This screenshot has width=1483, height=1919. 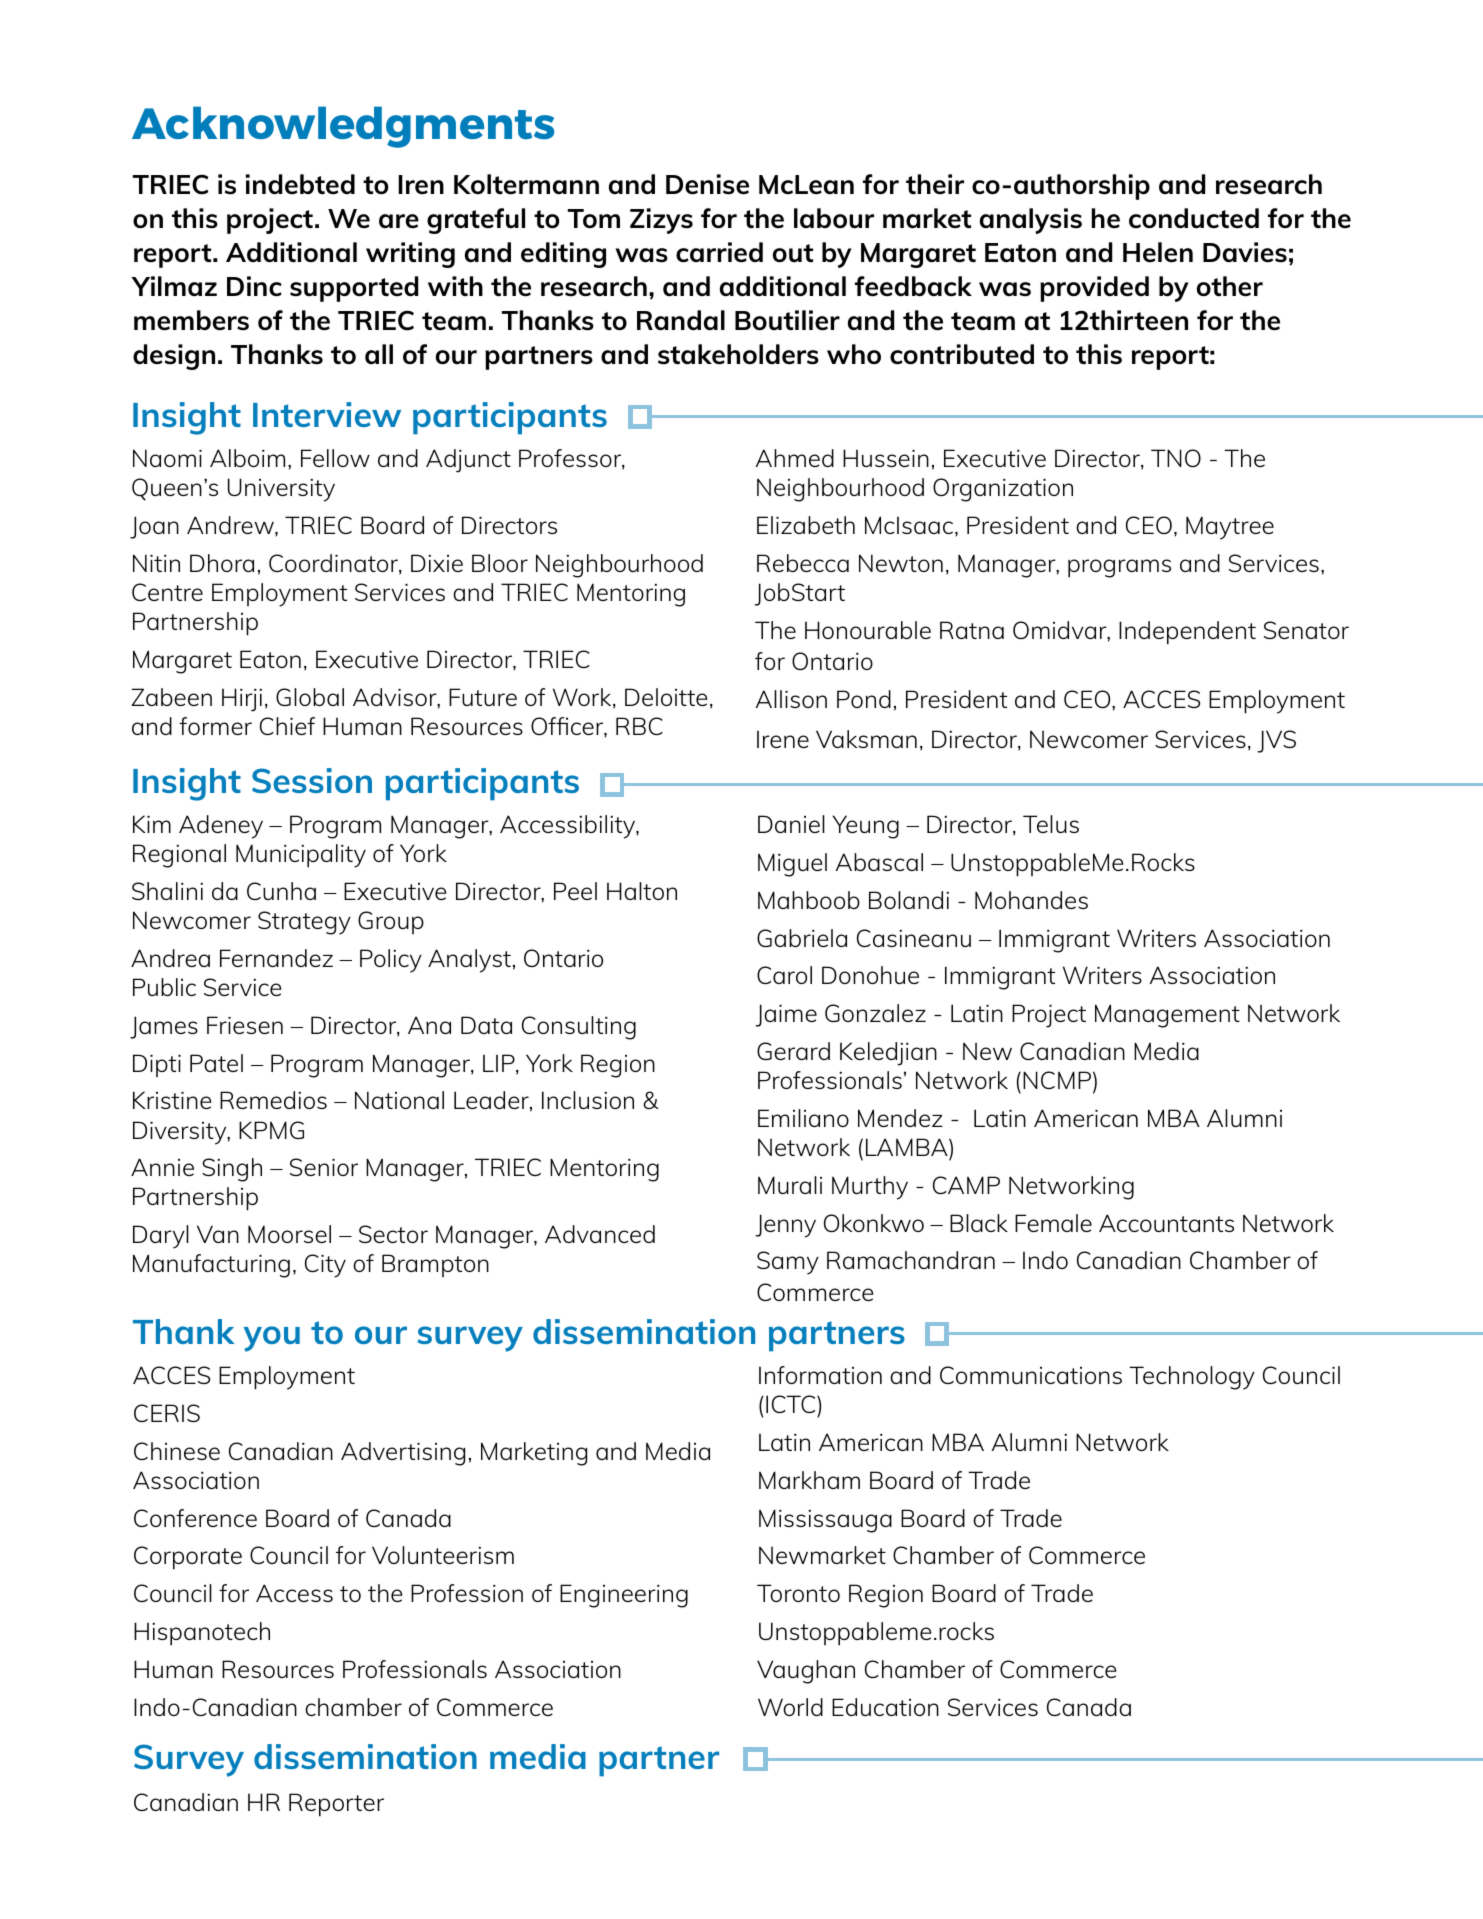 What do you see at coordinates (885, 1707) in the screenshot?
I see `Education` at bounding box center [885, 1707].
